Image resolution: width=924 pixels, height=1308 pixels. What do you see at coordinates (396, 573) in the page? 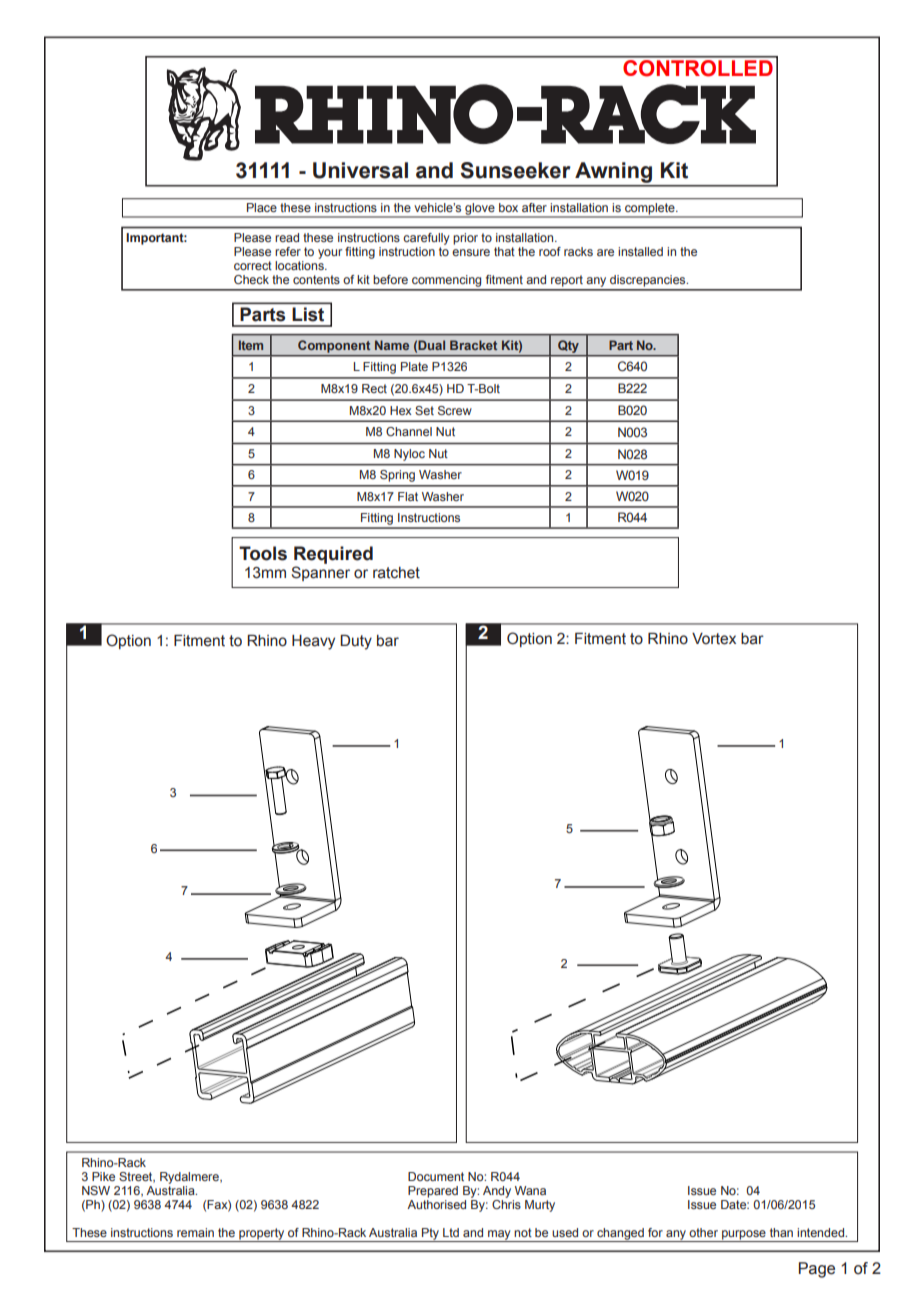
I see `ratchet` at bounding box center [396, 573].
